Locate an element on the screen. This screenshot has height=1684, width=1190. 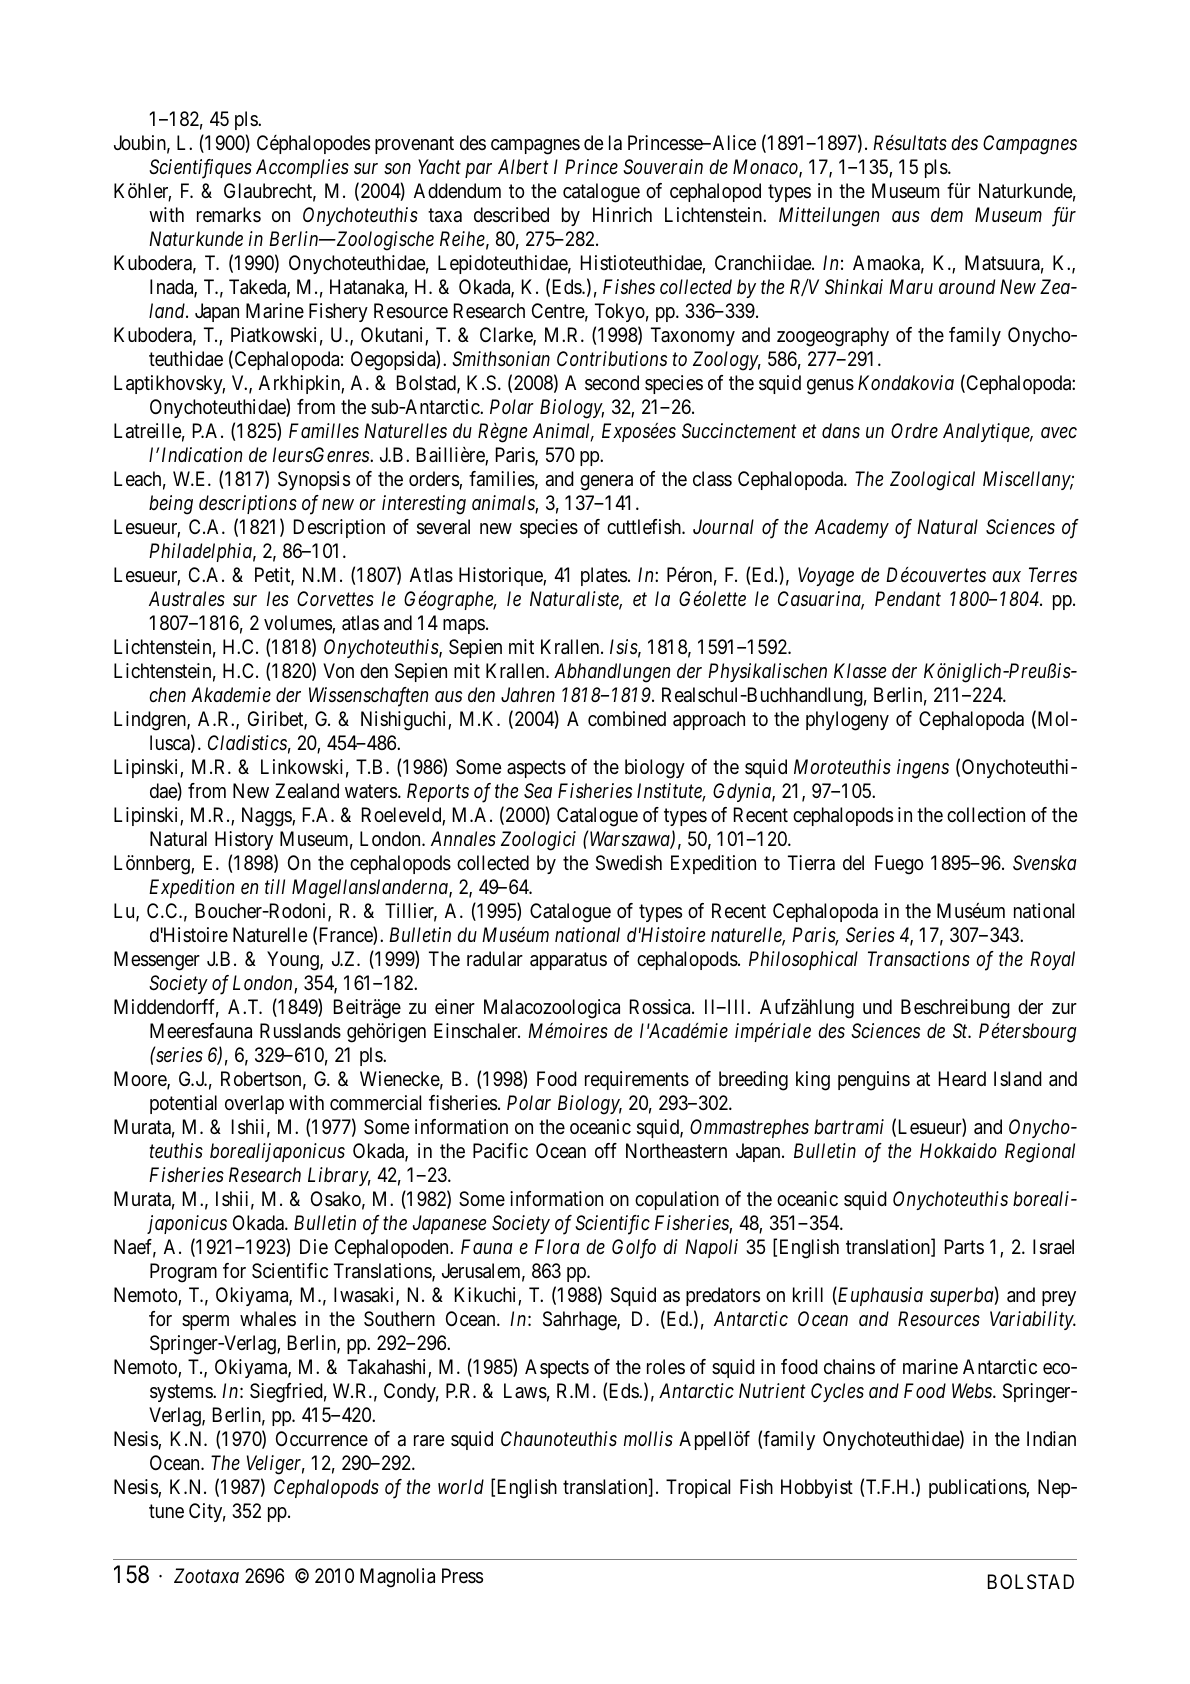
overlap is located at coordinates (254, 1104).
